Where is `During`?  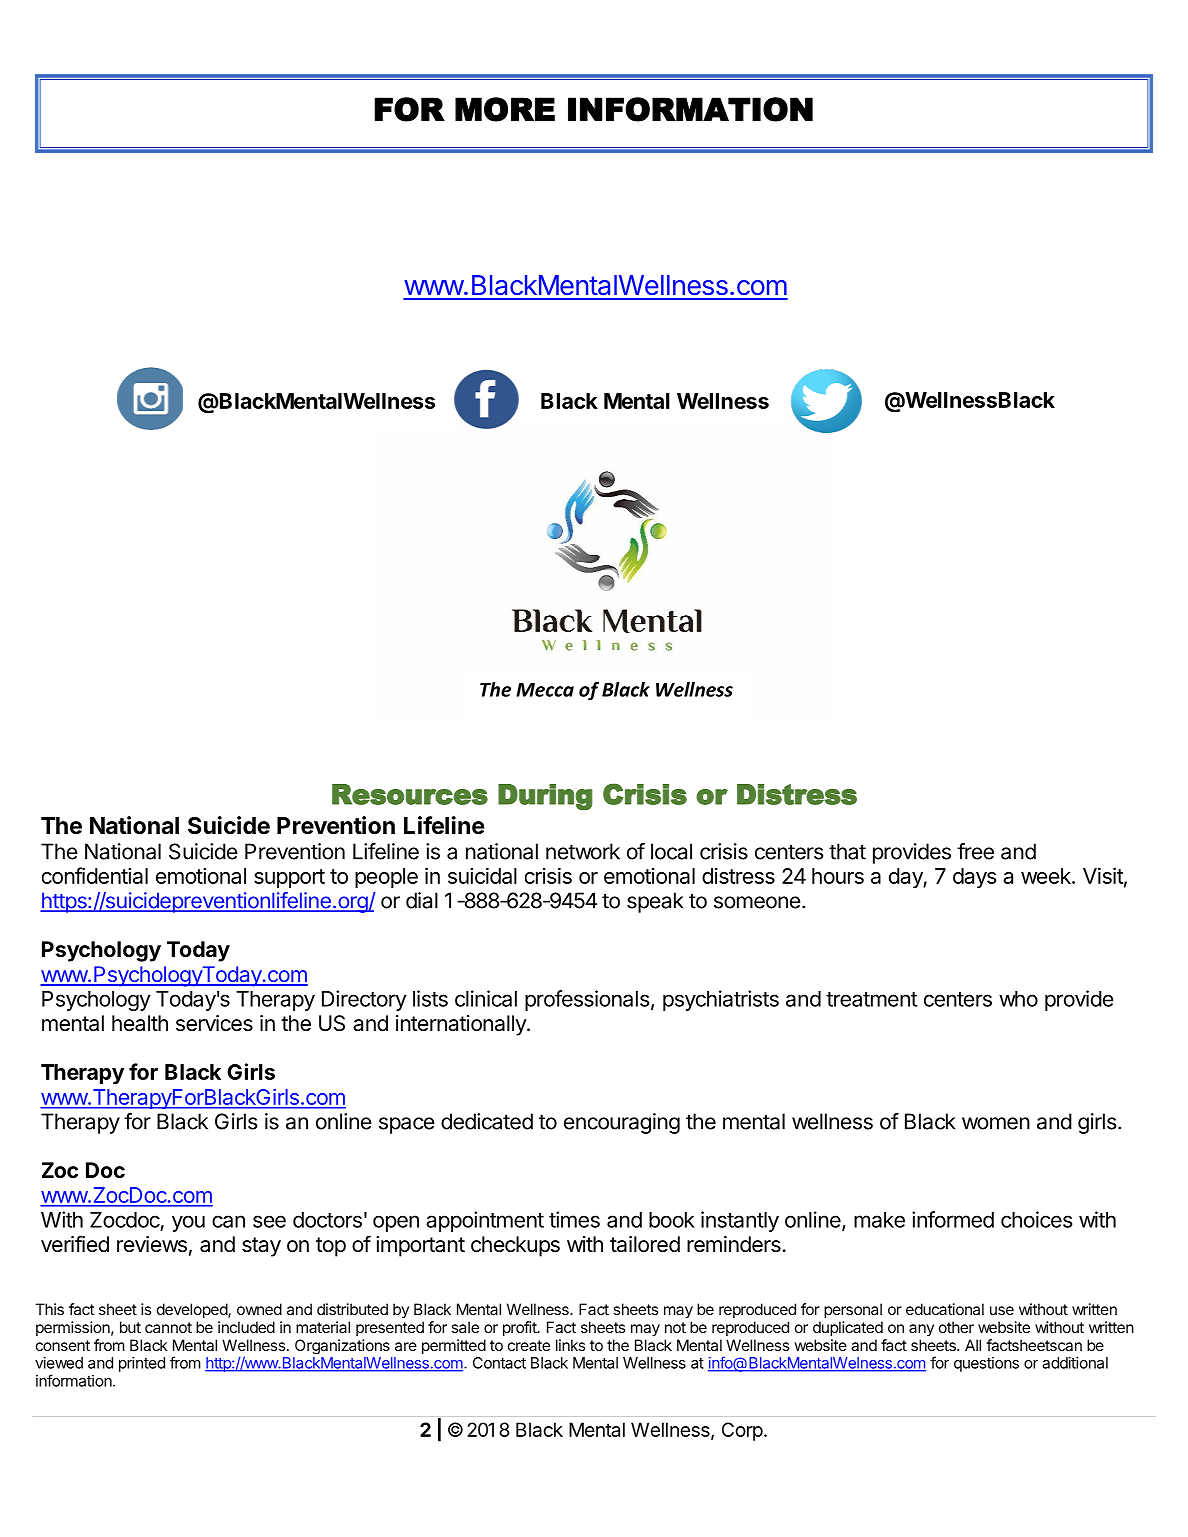
During is located at coordinates (545, 797).
